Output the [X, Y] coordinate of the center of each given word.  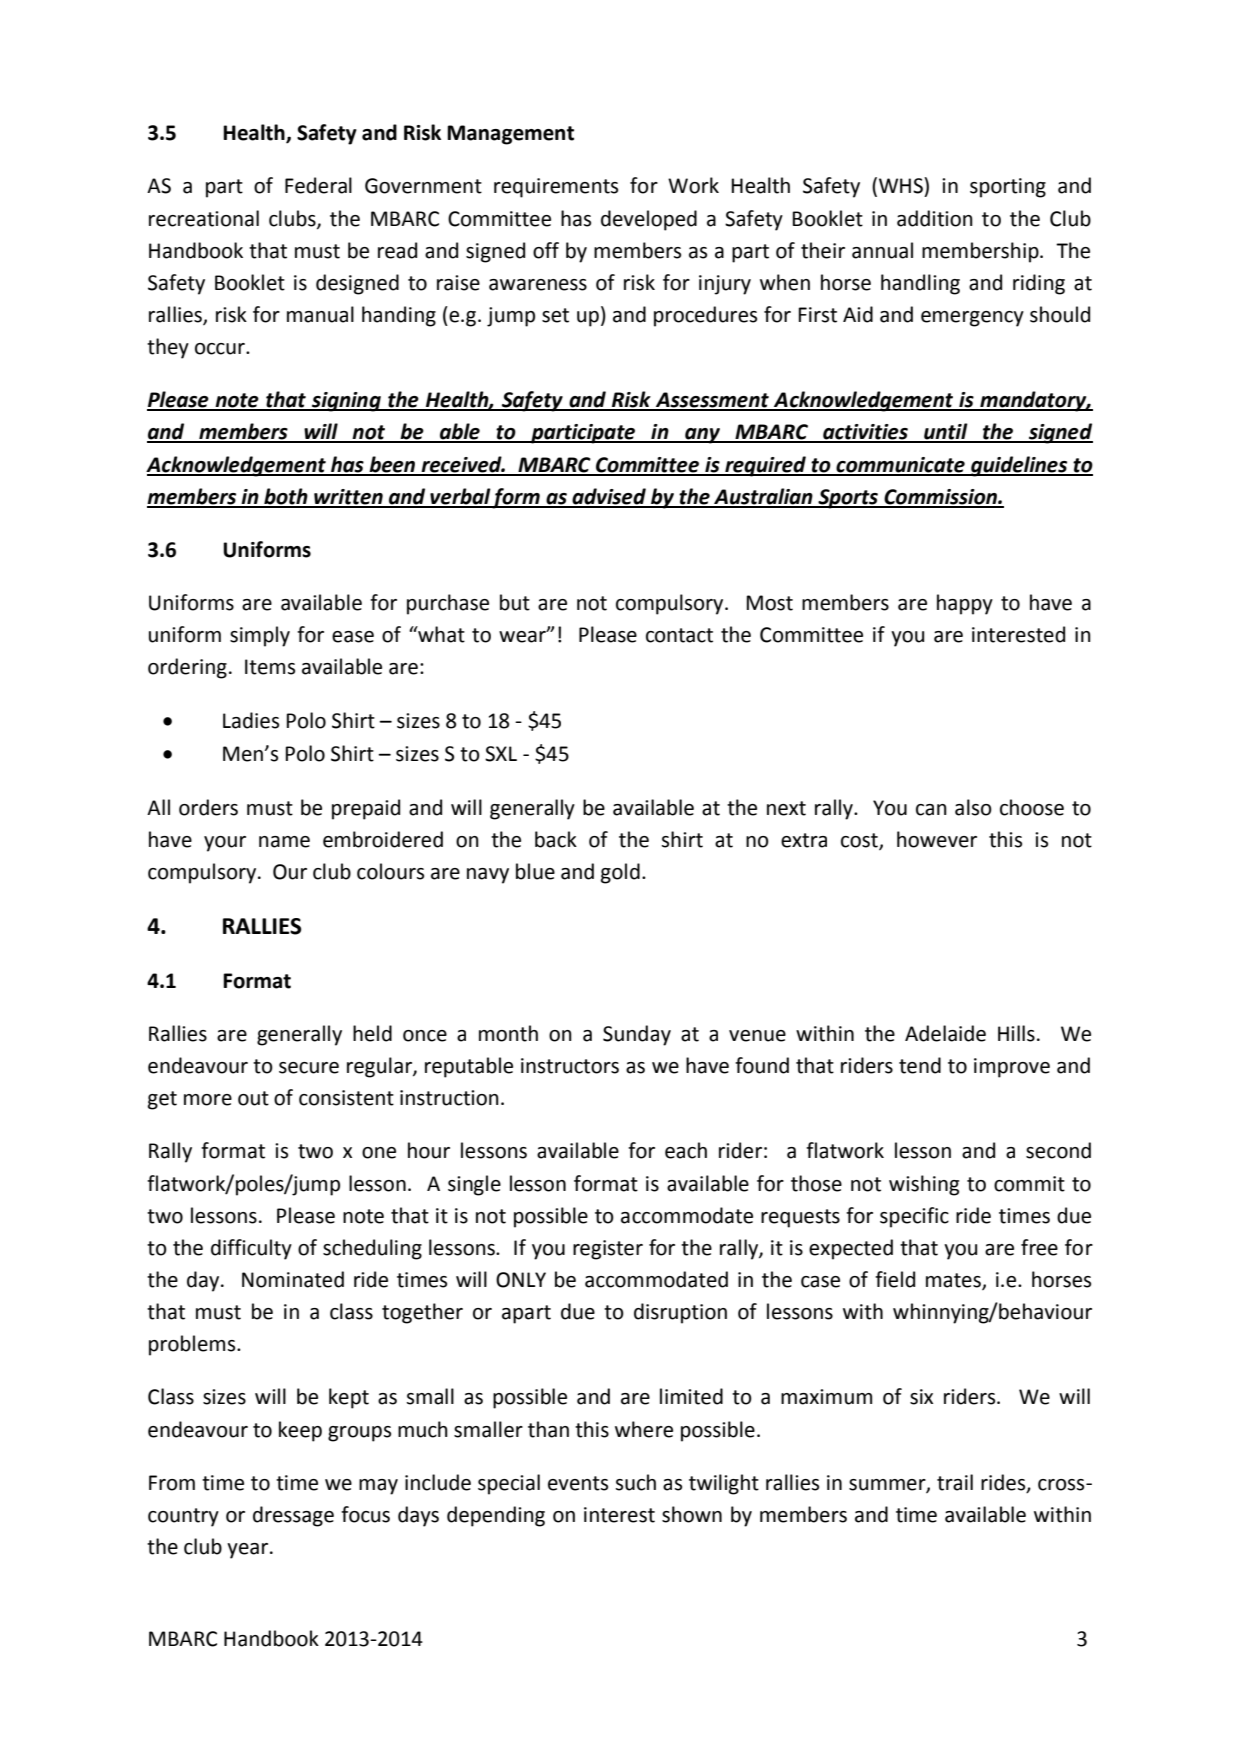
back [556, 839]
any [702, 436]
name [284, 842]
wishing [924, 1185]
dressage [293, 1516]
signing [346, 402]
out [253, 1098]
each [686, 1150]
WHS [902, 185]
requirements [556, 188]
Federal [318, 185]
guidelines [1019, 466]
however [937, 839]
